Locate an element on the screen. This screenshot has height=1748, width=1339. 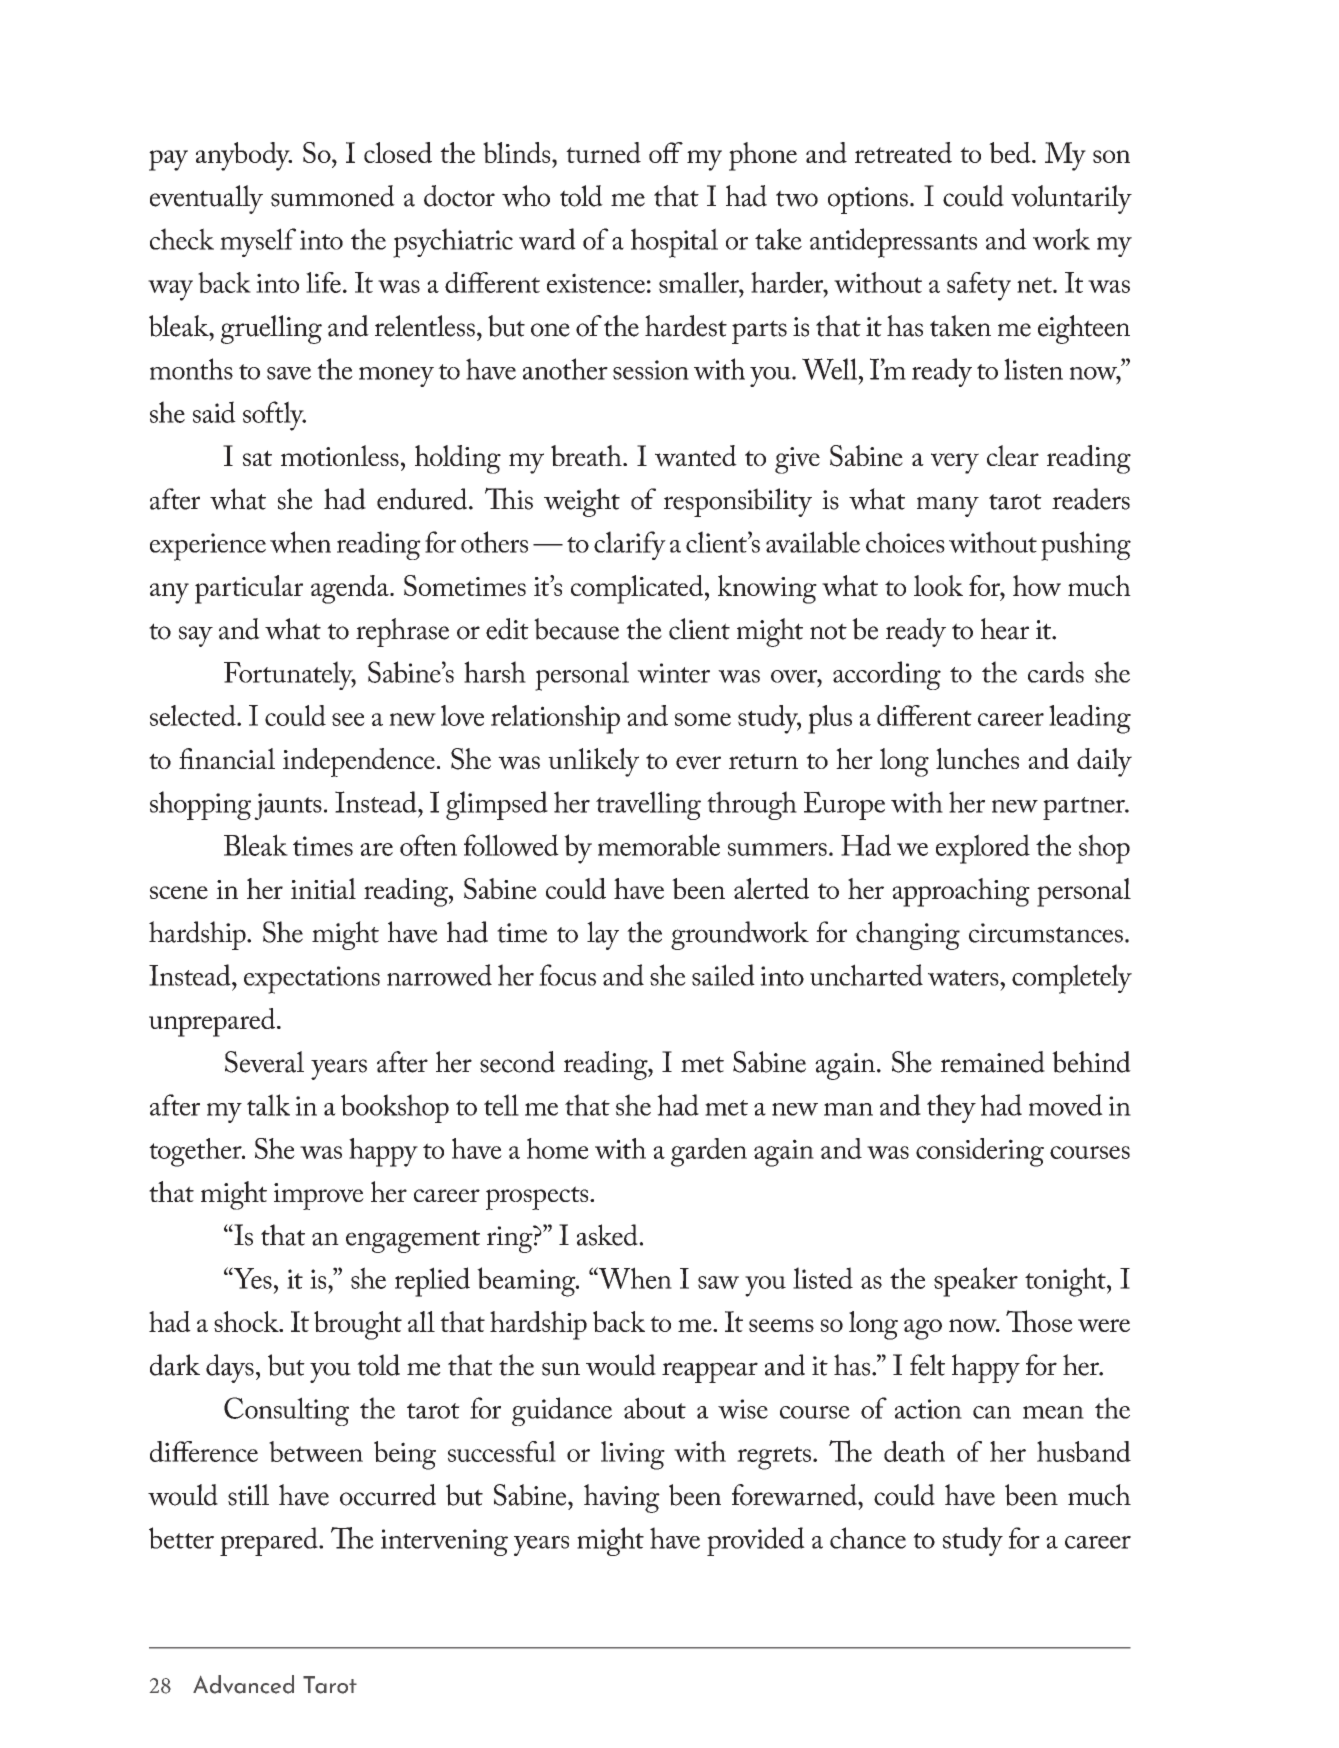
chance is located at coordinates (868, 1538).
